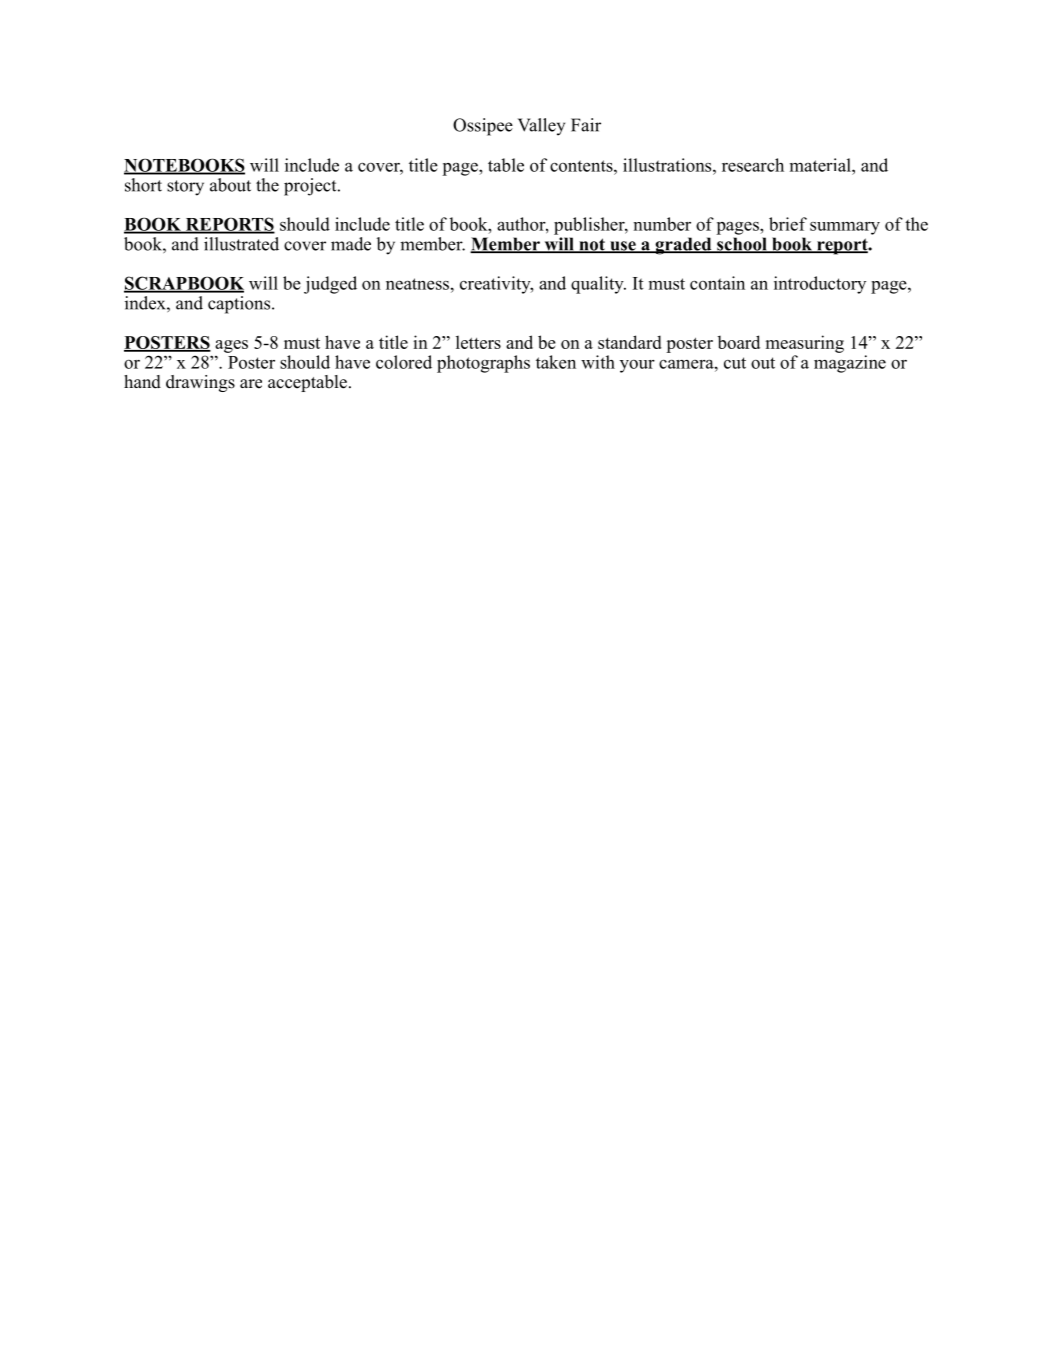 This document has height=1364, width=1054. Describe the element at coordinates (623, 247) in the document. I see `use` at that location.
